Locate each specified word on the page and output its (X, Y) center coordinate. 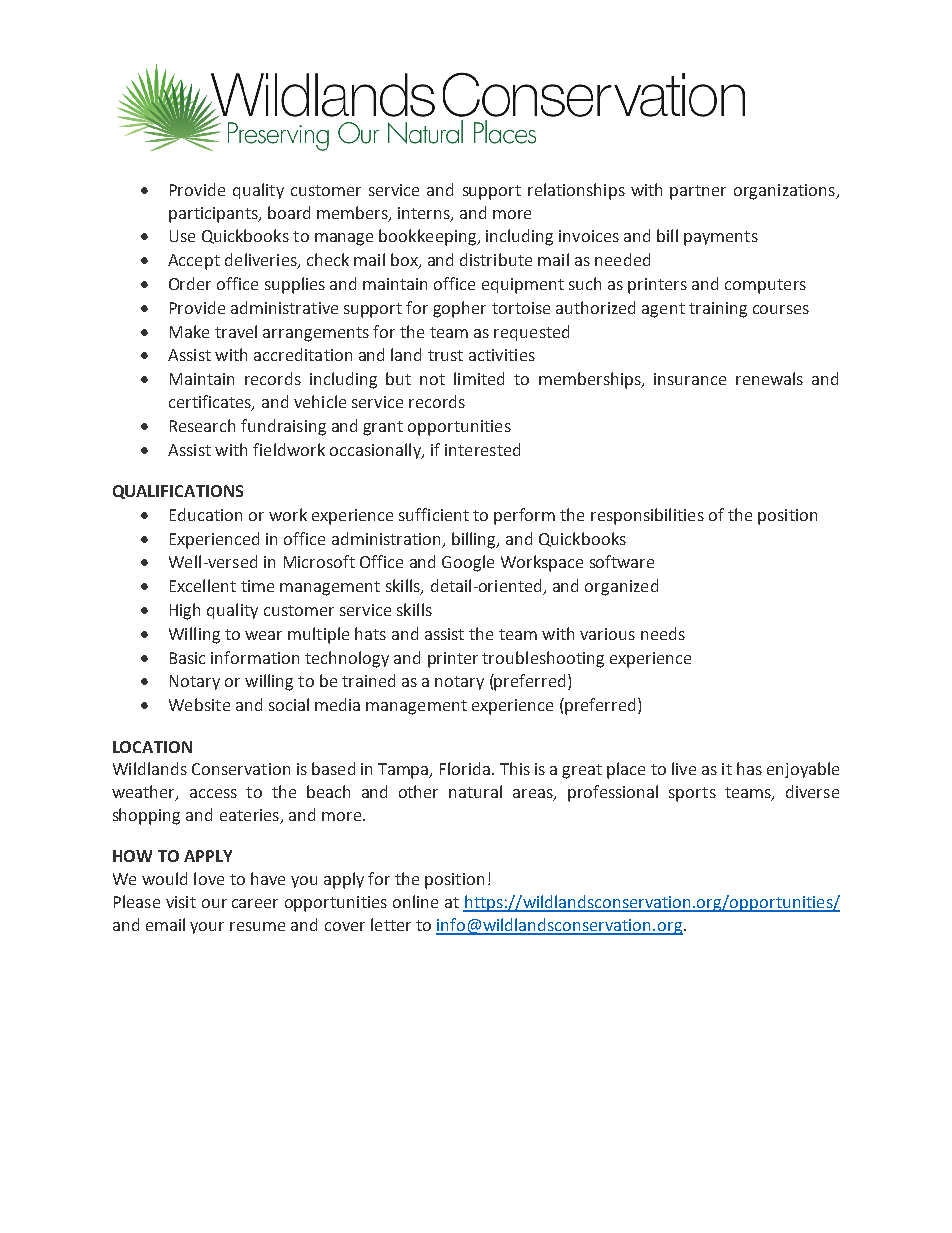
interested (482, 449)
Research (202, 425)
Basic (187, 658)
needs (663, 633)
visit (181, 902)
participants (214, 215)
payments (721, 238)
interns (425, 214)
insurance (690, 379)
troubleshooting (543, 659)
